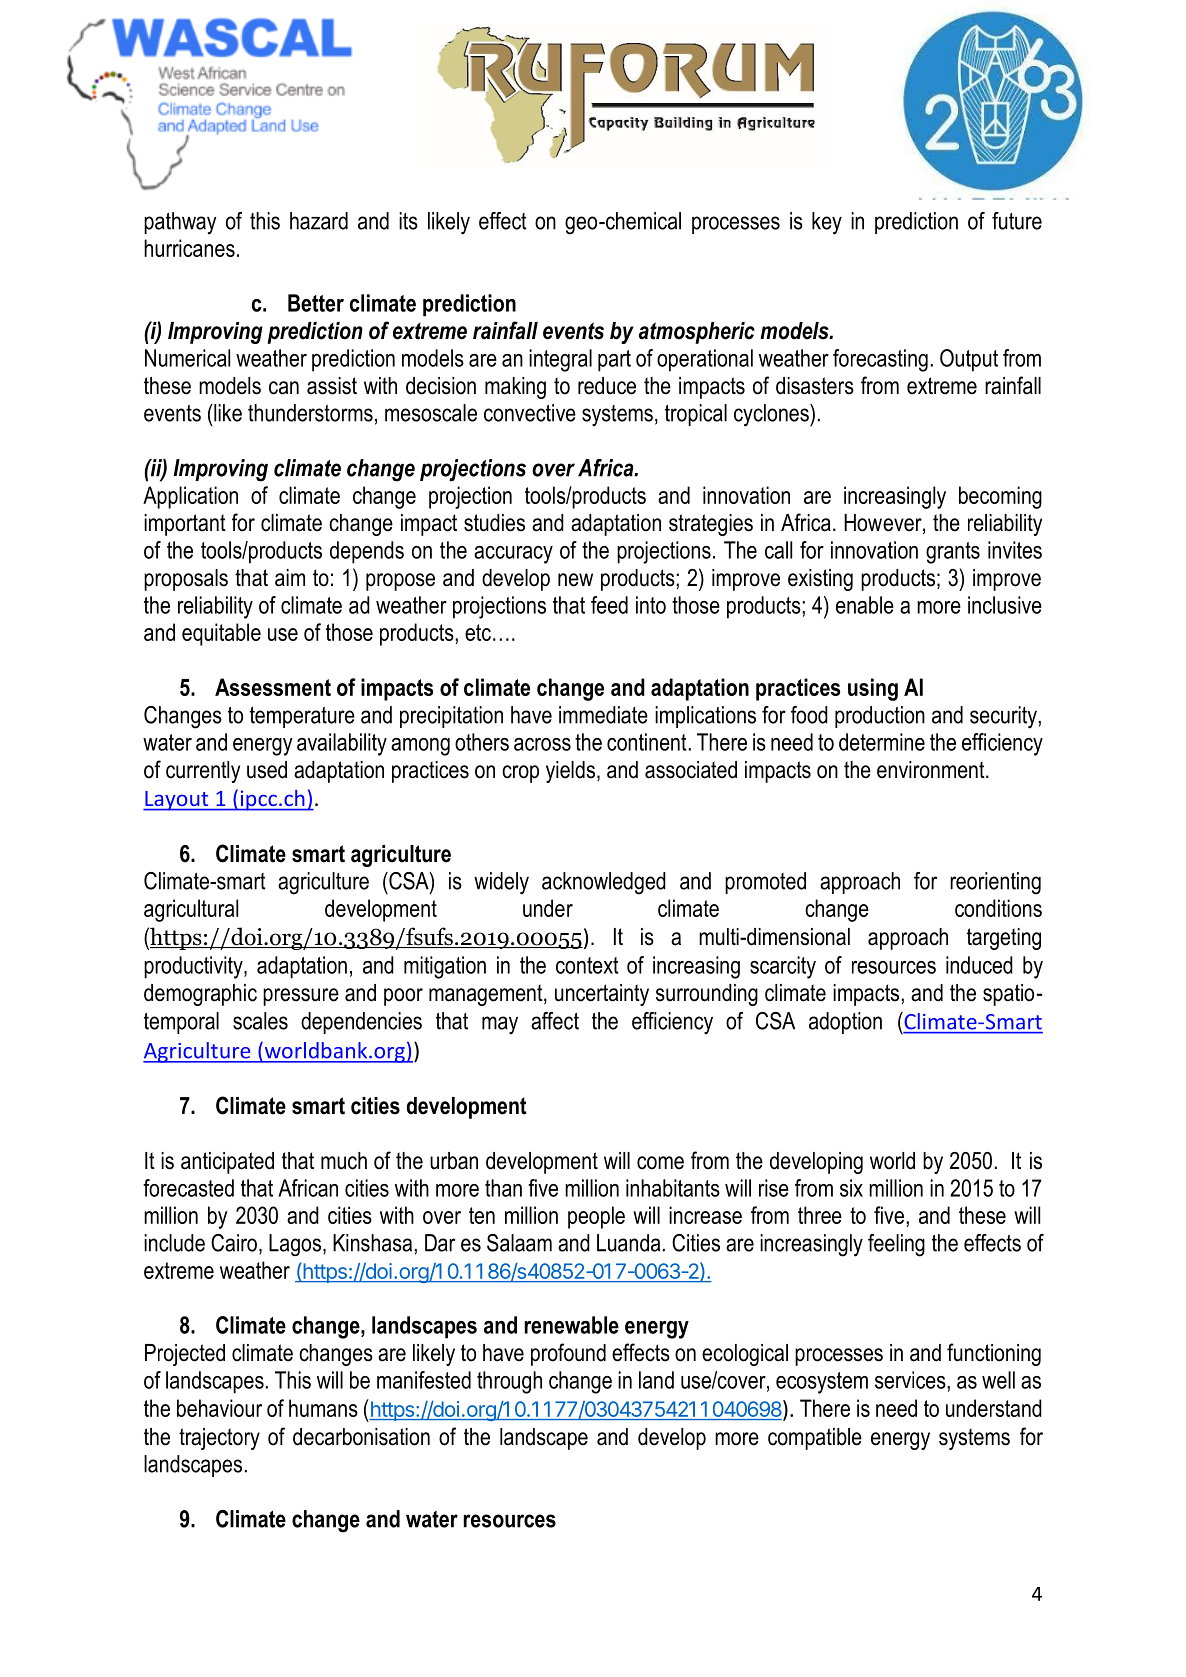  Describe the element at coordinates (227, 1163) in the document. I see `anticipated` at that location.
